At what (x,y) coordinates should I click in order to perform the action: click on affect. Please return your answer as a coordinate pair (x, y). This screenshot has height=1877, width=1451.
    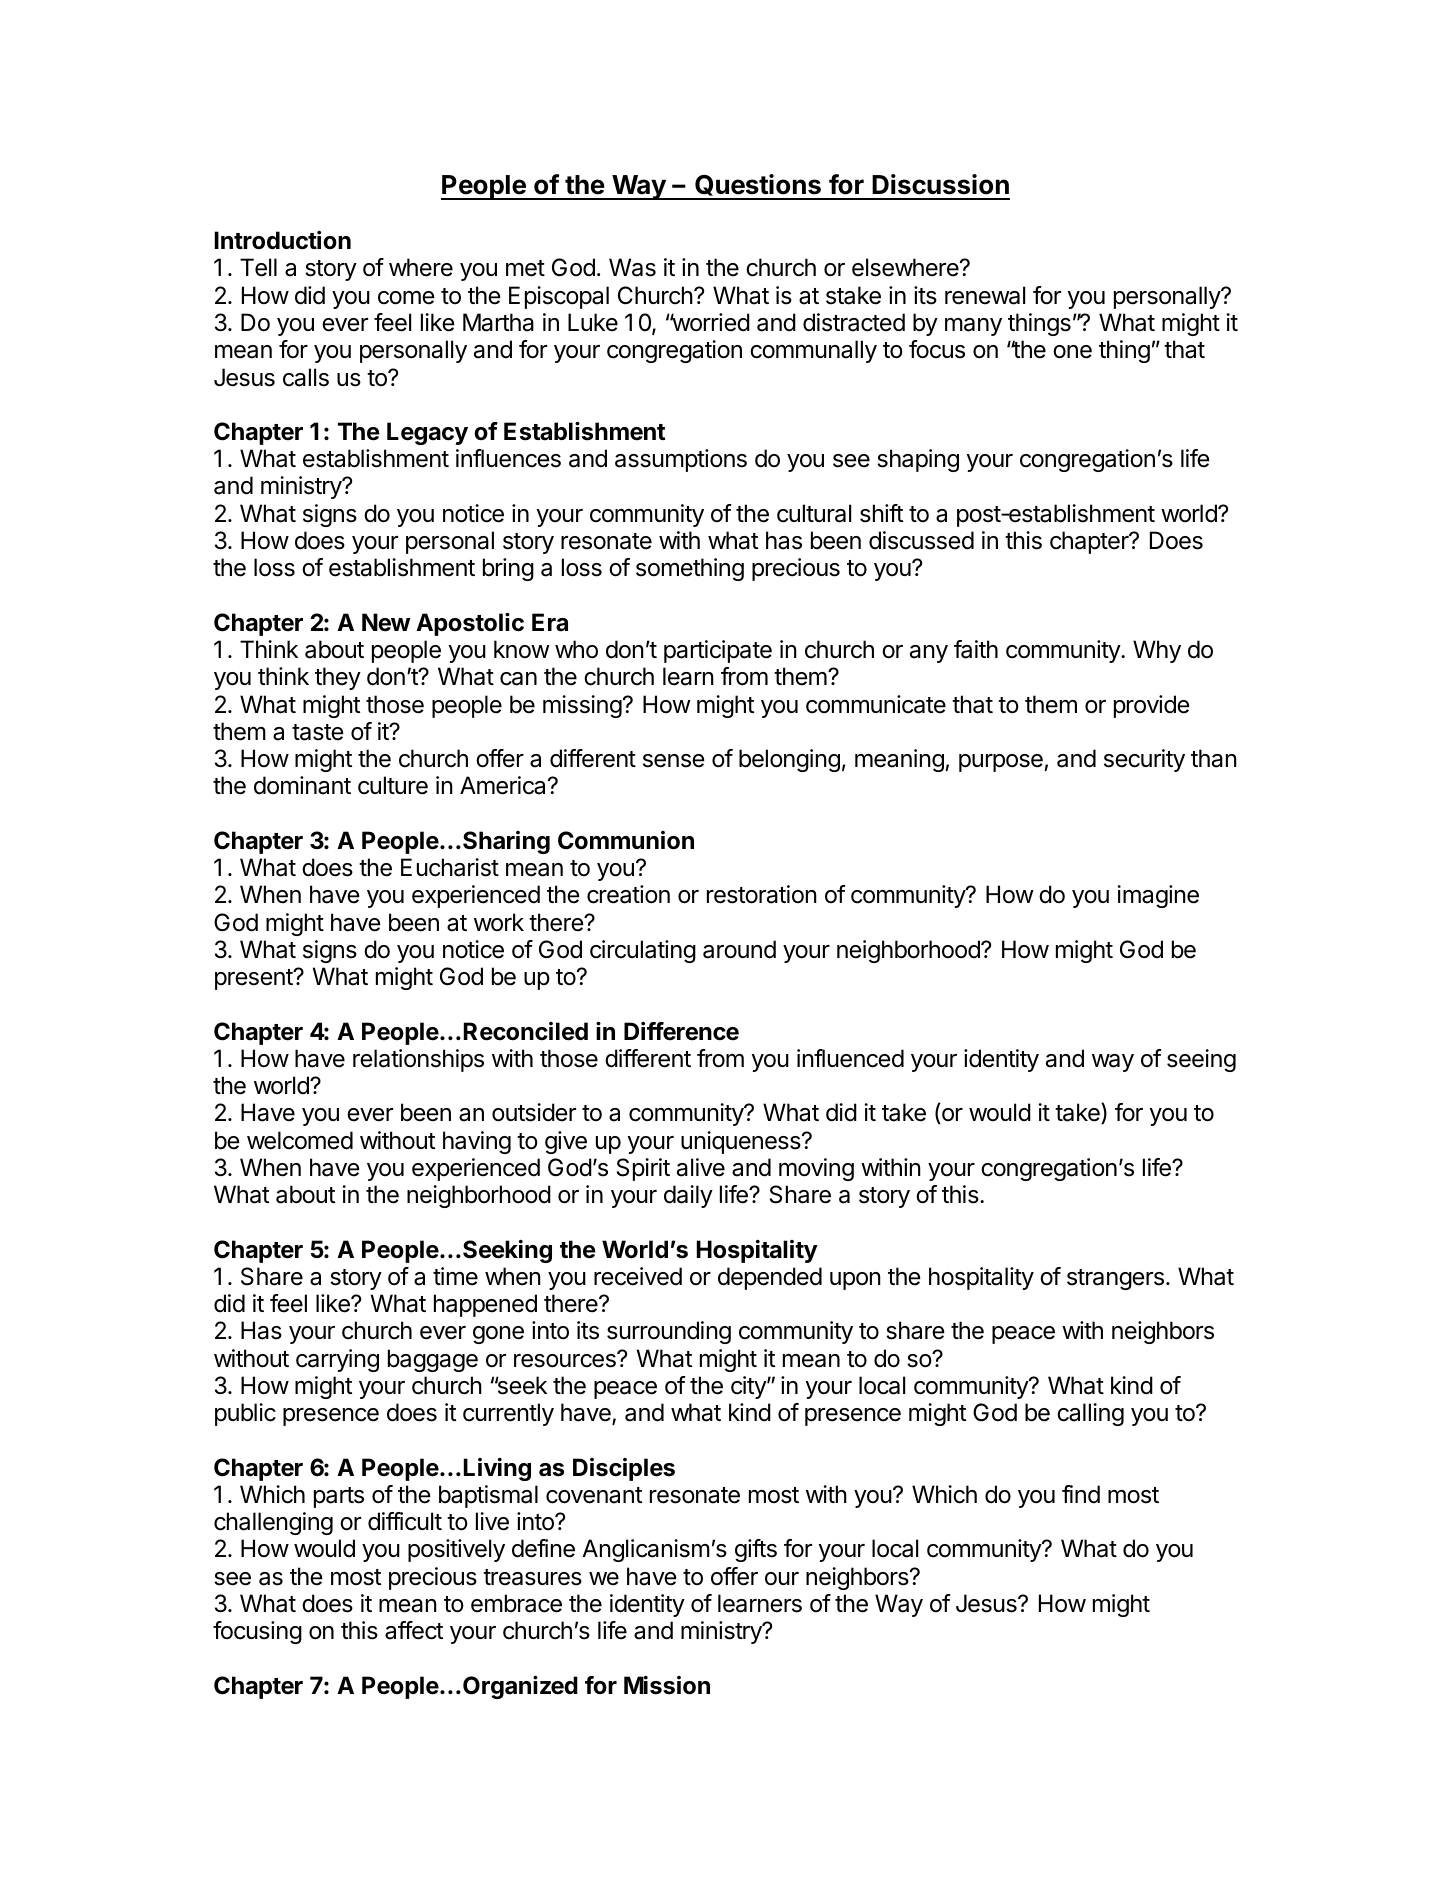
    Looking at the image, I should click on (414, 1630).
